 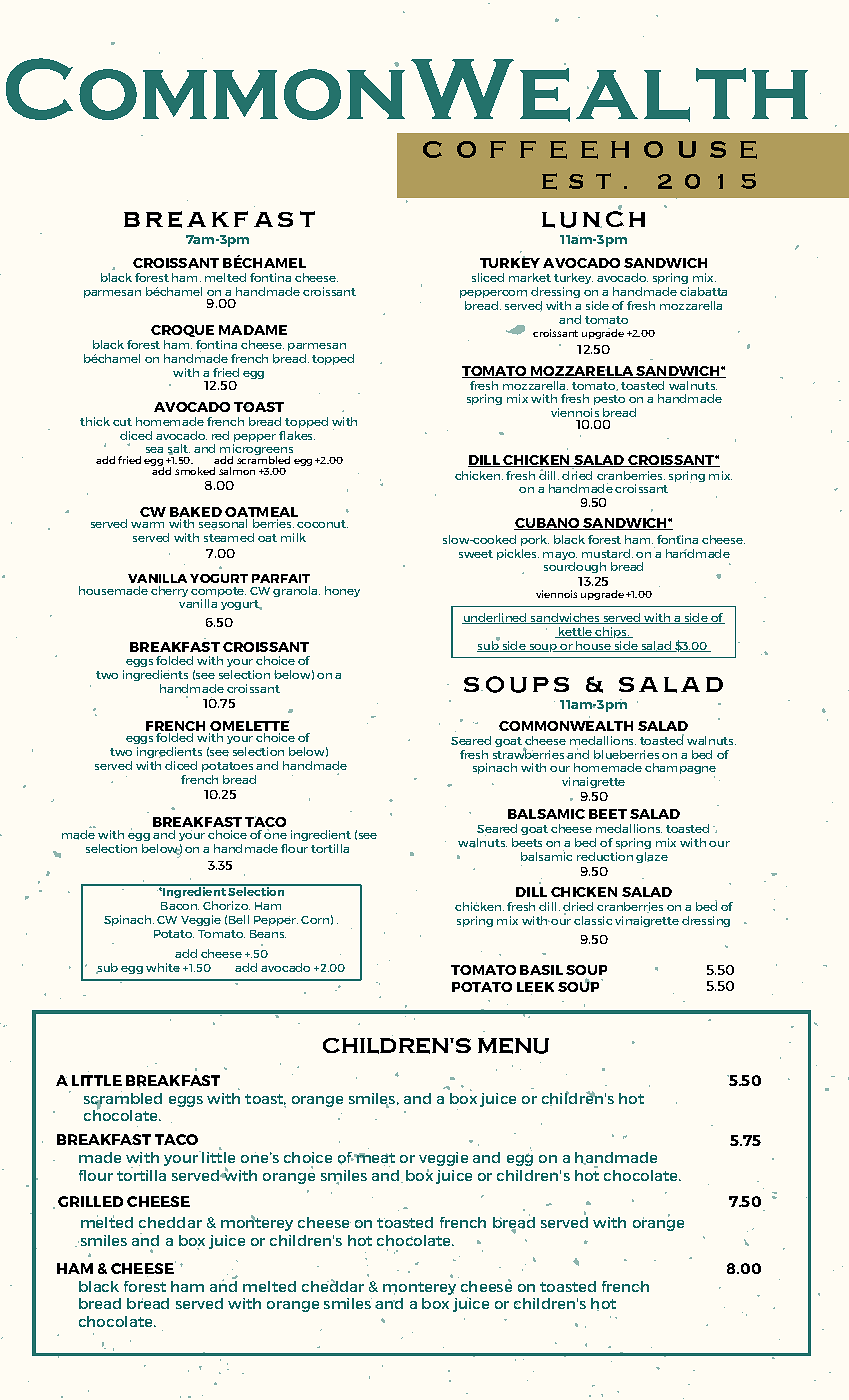 What do you see at coordinates (147, 525) in the screenshot?
I see `warm` at bounding box center [147, 525].
